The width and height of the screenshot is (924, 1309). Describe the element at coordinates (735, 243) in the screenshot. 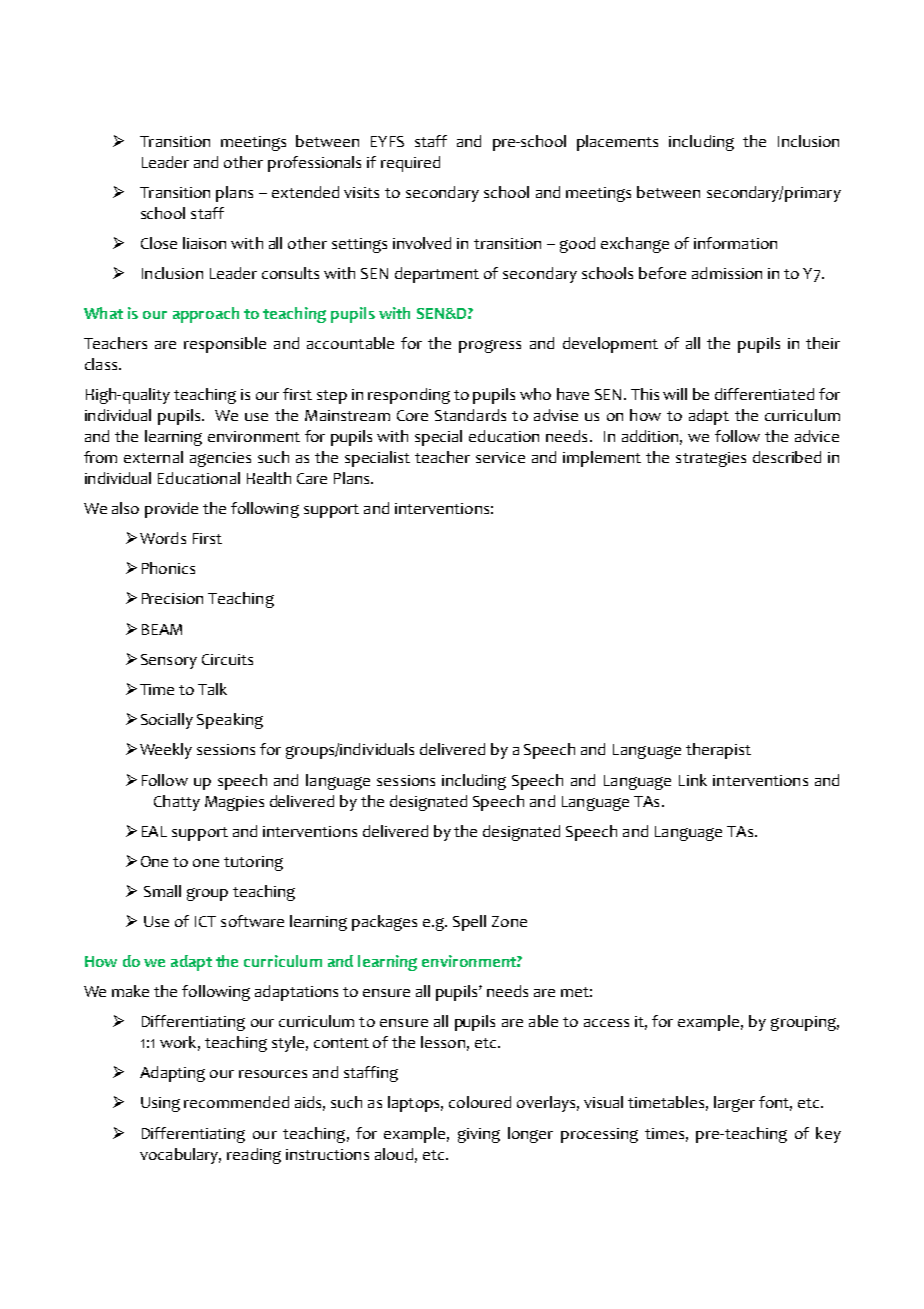

I see `information` at that location.
